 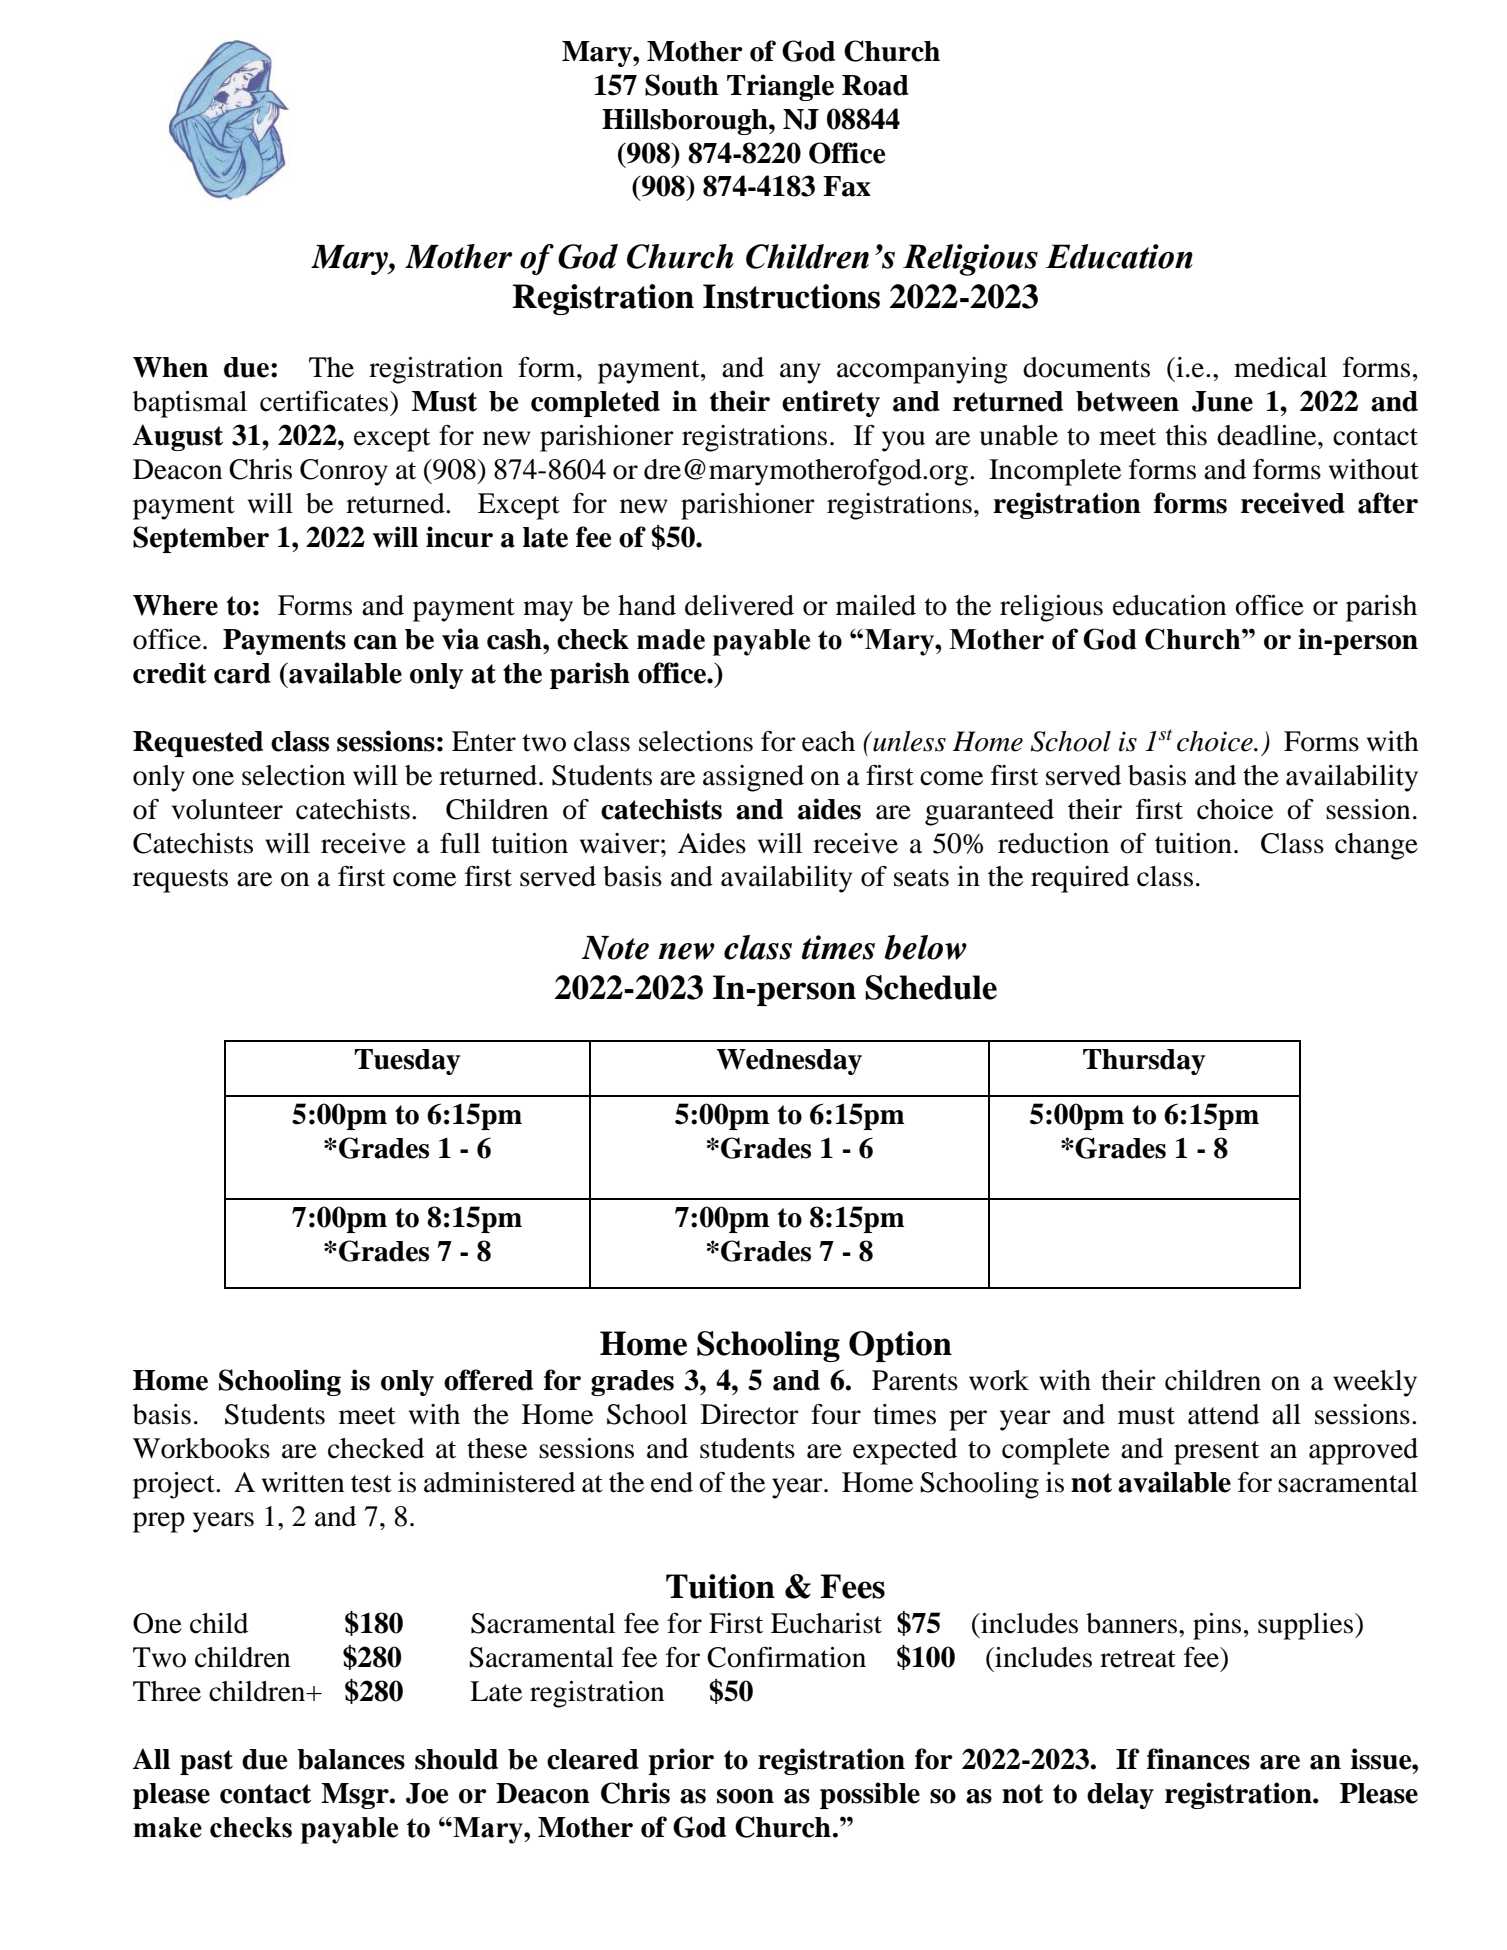 What do you see at coordinates (351, 1759) in the screenshot?
I see `balances` at bounding box center [351, 1759].
